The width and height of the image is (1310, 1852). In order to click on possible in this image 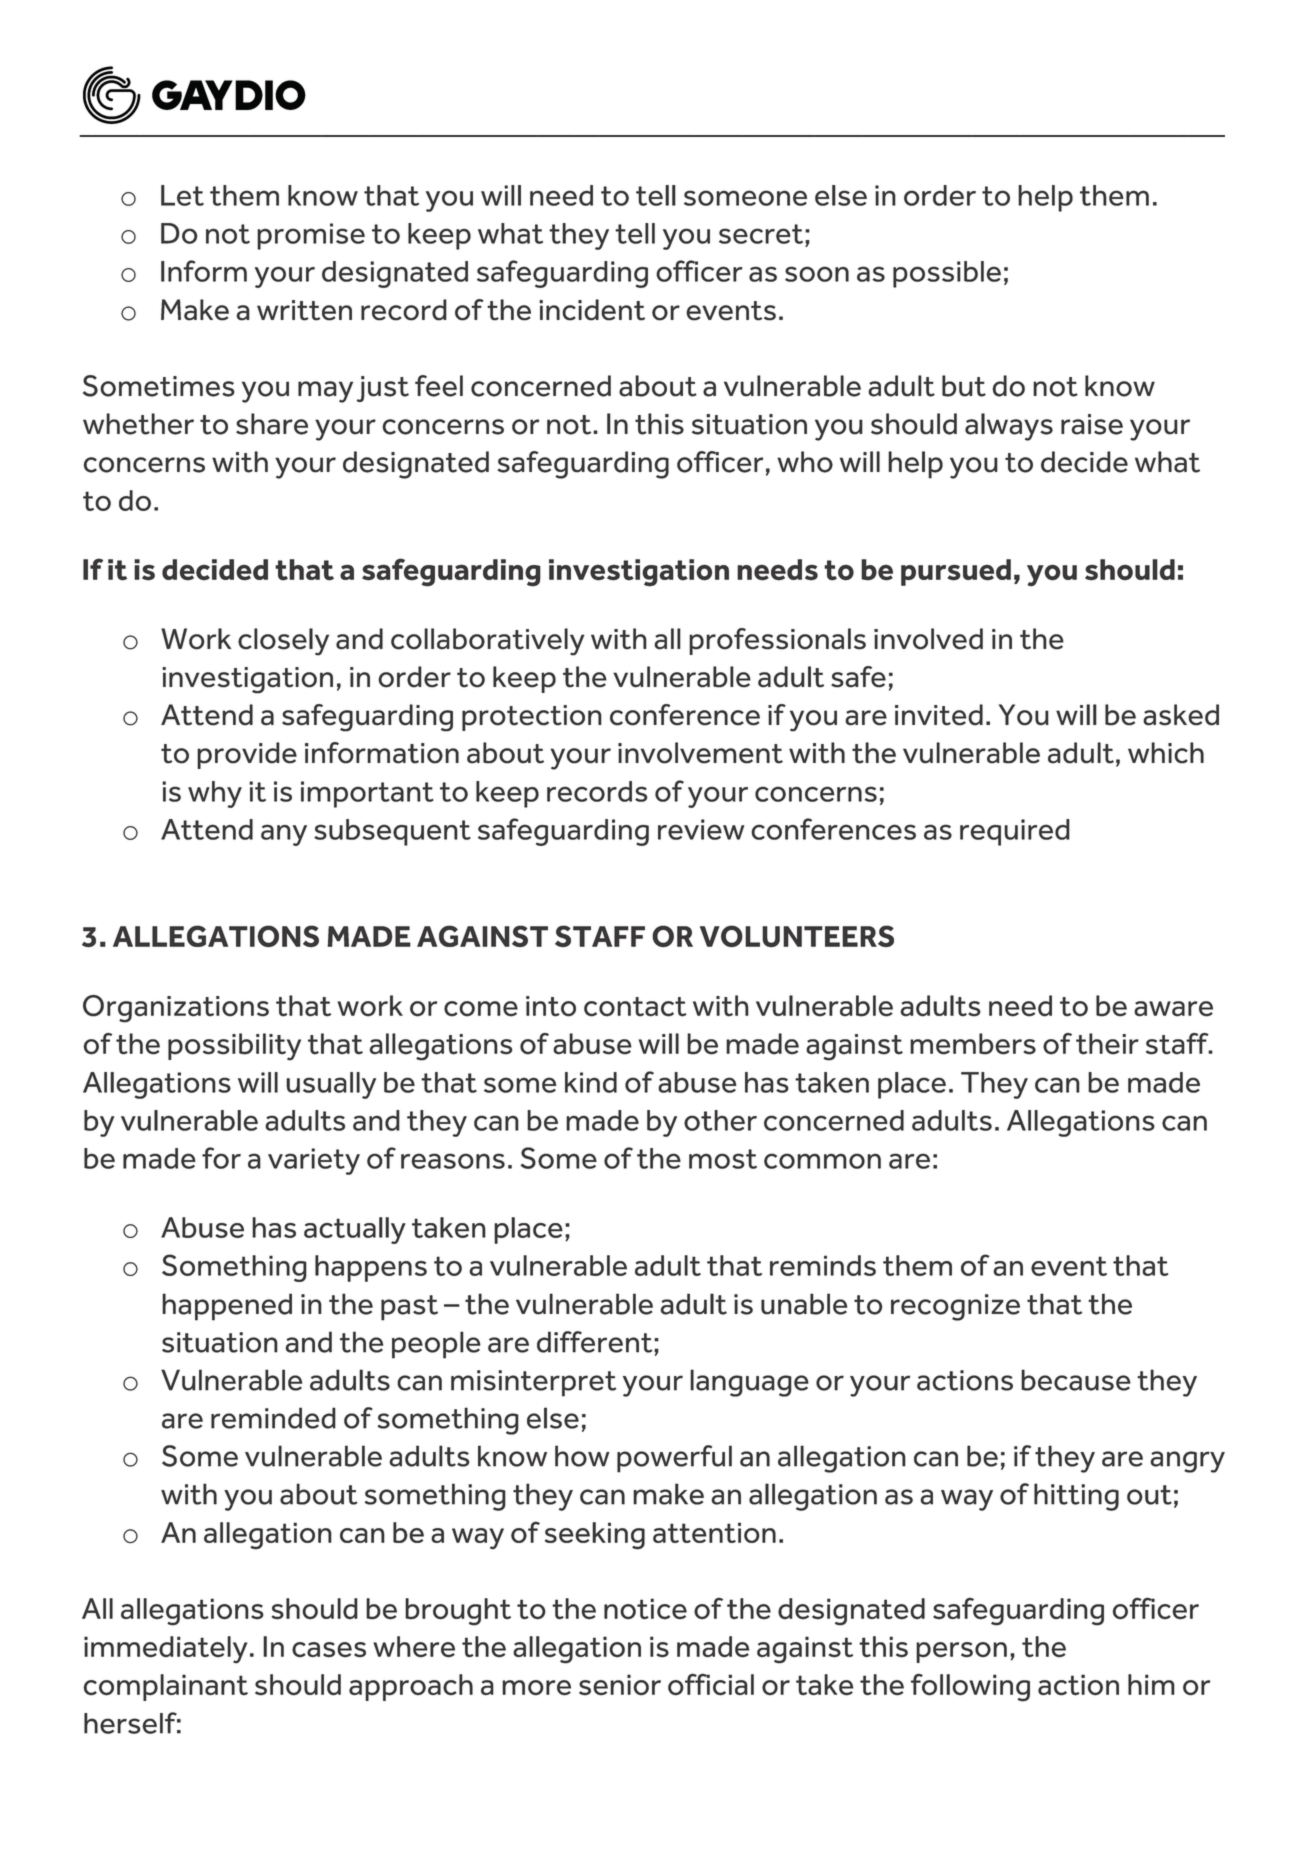, I will do `click(947, 274)`.
